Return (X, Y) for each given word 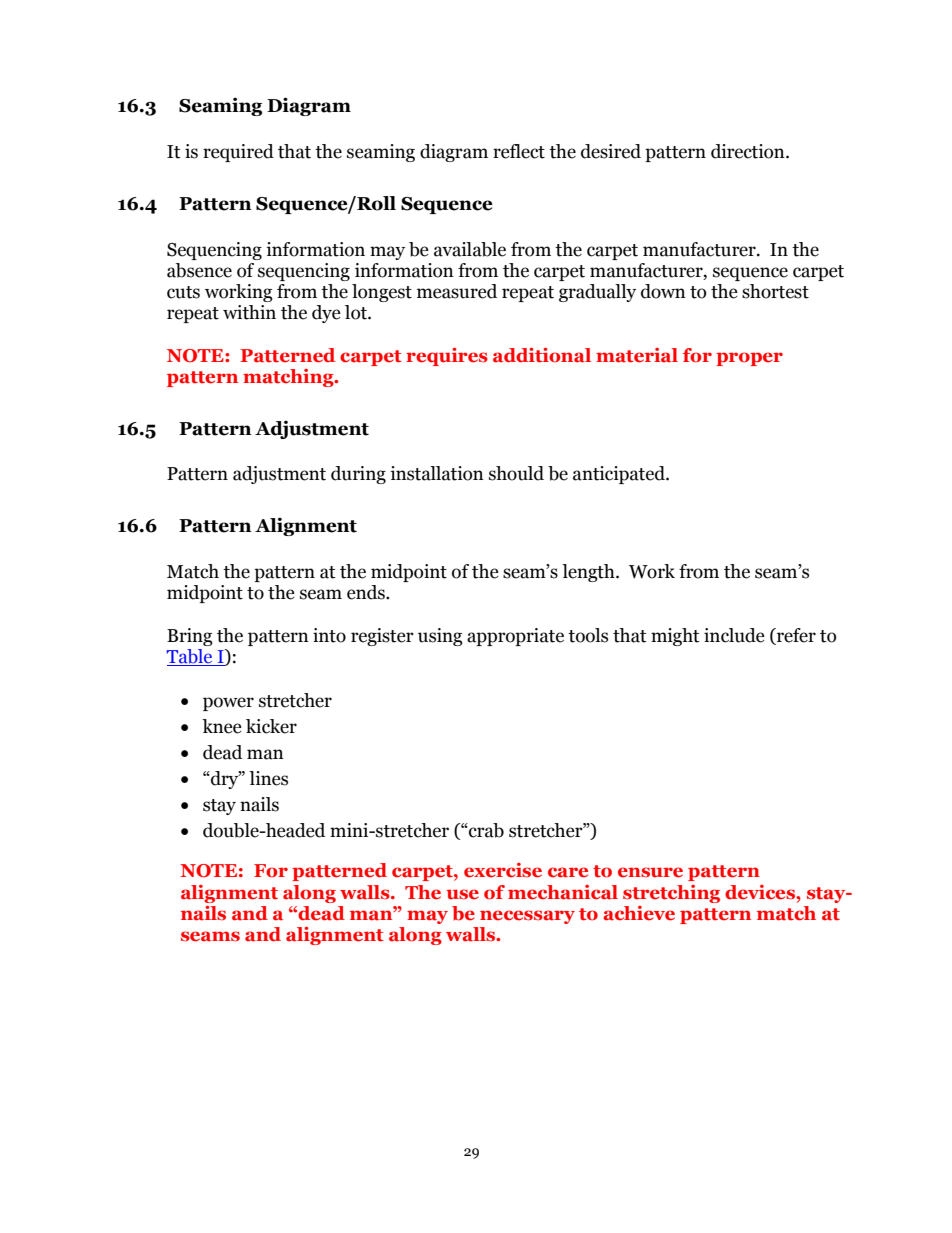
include (734, 635)
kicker (271, 726)
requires (447, 357)
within (249, 312)
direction (749, 151)
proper (749, 359)
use (462, 894)
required (238, 153)
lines (268, 778)
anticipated (620, 475)
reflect (519, 151)
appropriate (515, 637)
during (358, 475)
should (516, 473)
